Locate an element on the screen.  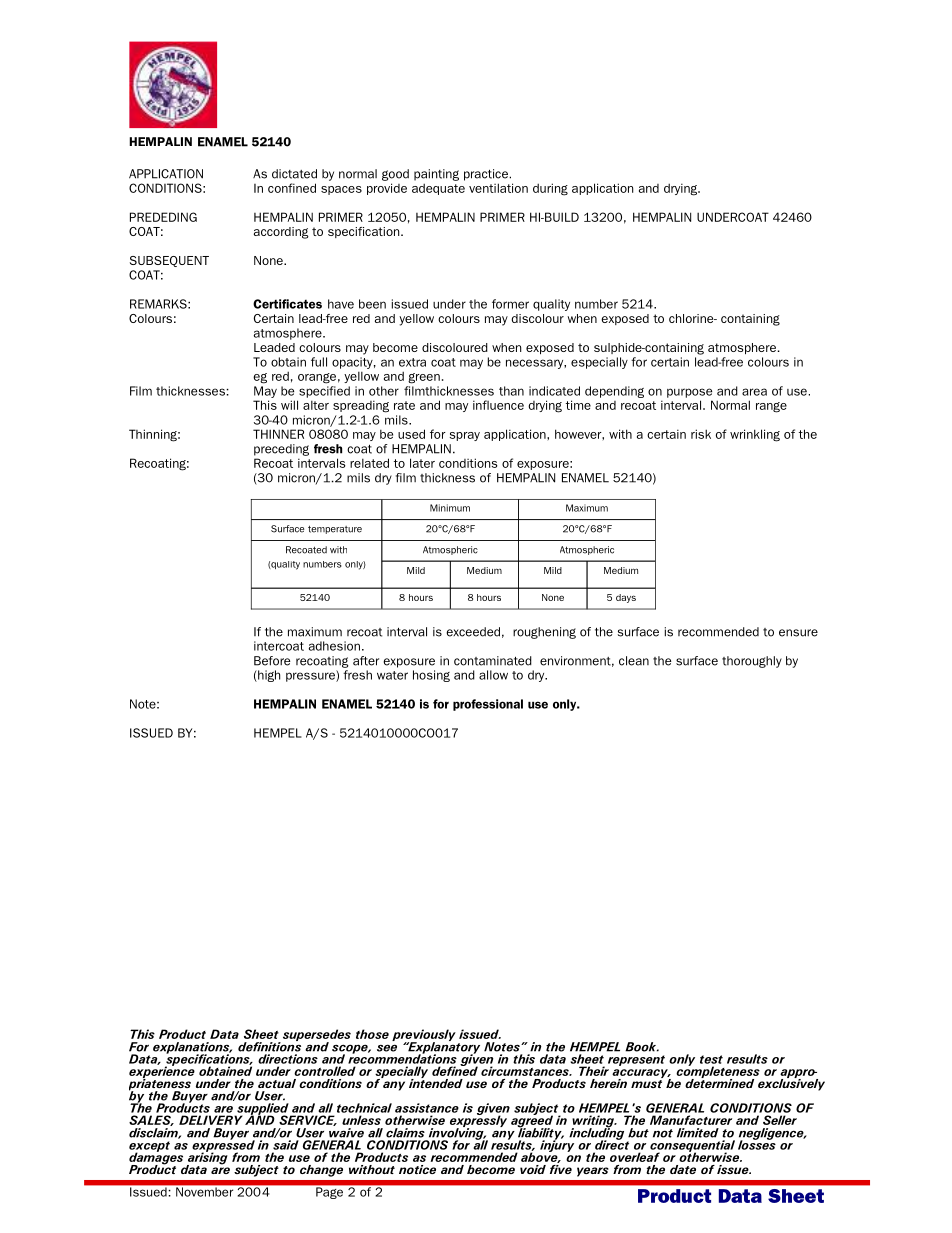
assistance is located at coordinates (427, 1108).
